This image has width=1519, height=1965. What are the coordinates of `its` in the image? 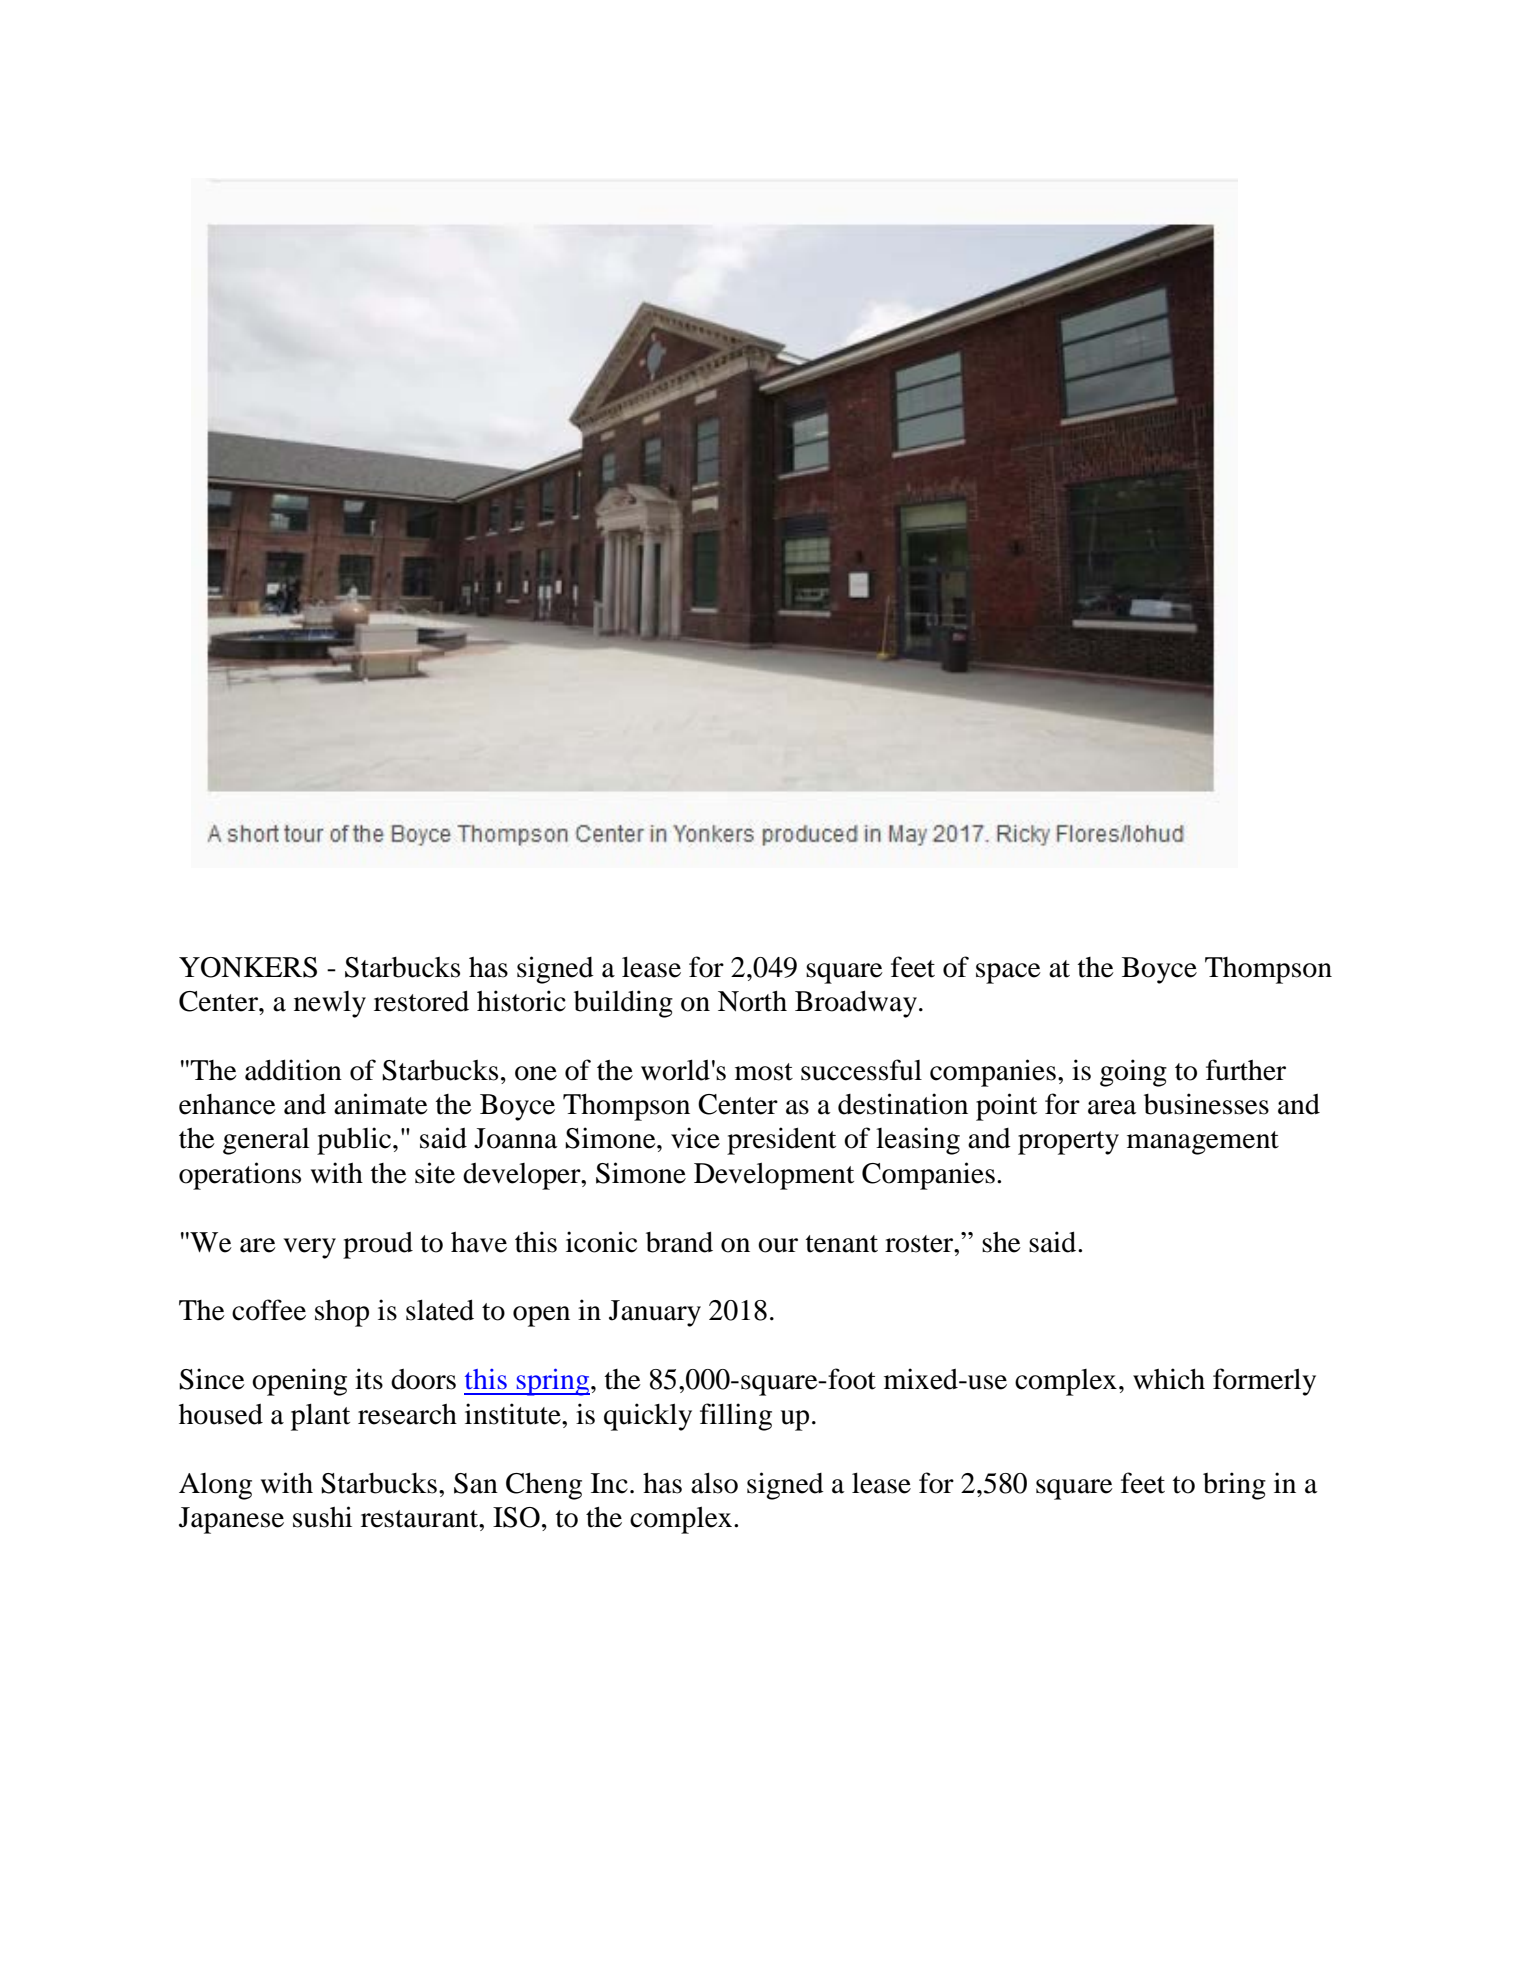 It's located at (369, 1379).
